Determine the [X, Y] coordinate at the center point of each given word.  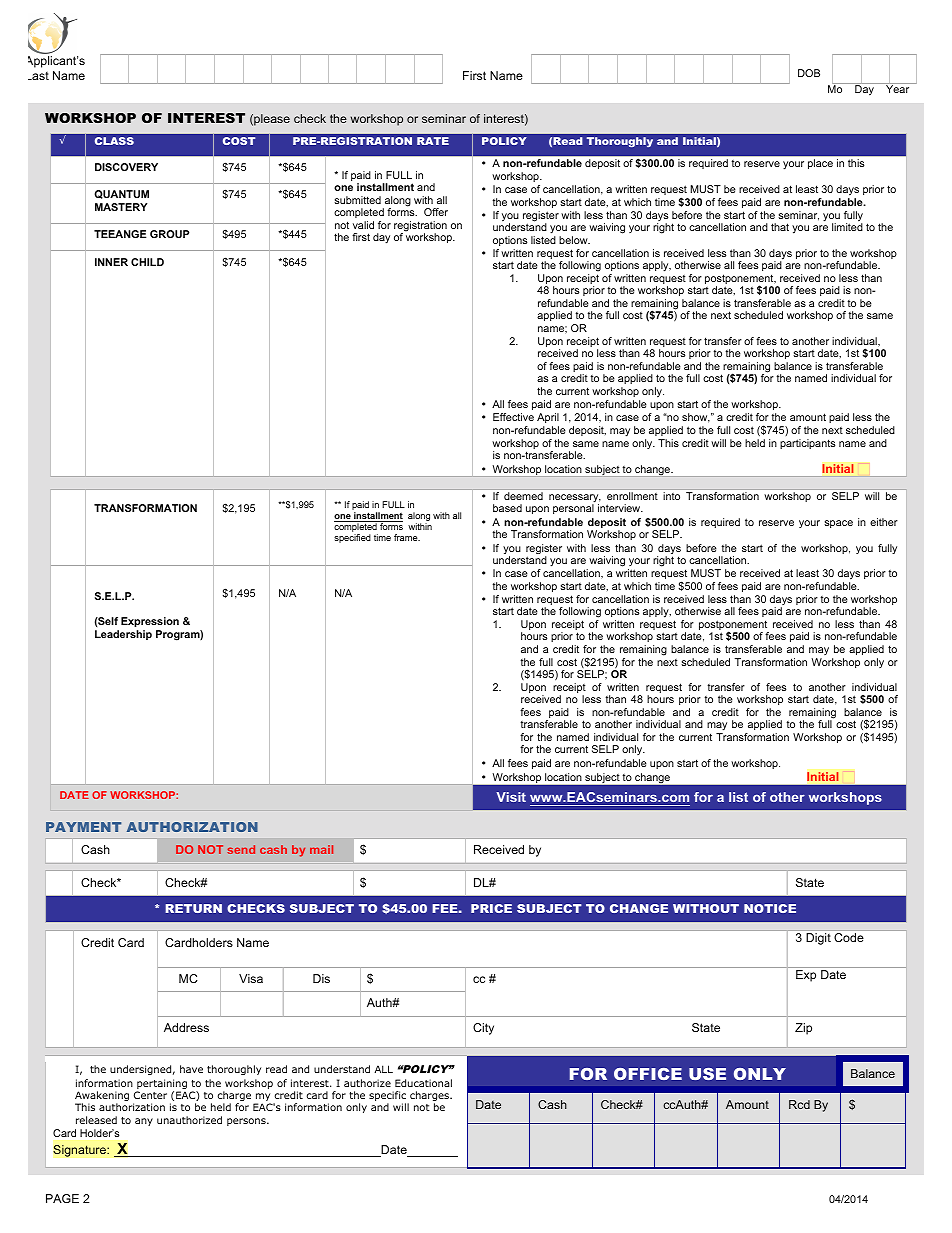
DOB [809, 73]
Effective [513, 417]
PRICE [491, 908]
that [780, 227]
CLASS [114, 141]
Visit [511, 797]
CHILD [147, 262]
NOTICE [770, 908]
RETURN [193, 908]
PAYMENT [83, 827]
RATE [433, 141]
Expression [150, 622]
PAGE [62, 1198]
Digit [818, 939]
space [838, 524]
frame [407, 537]
